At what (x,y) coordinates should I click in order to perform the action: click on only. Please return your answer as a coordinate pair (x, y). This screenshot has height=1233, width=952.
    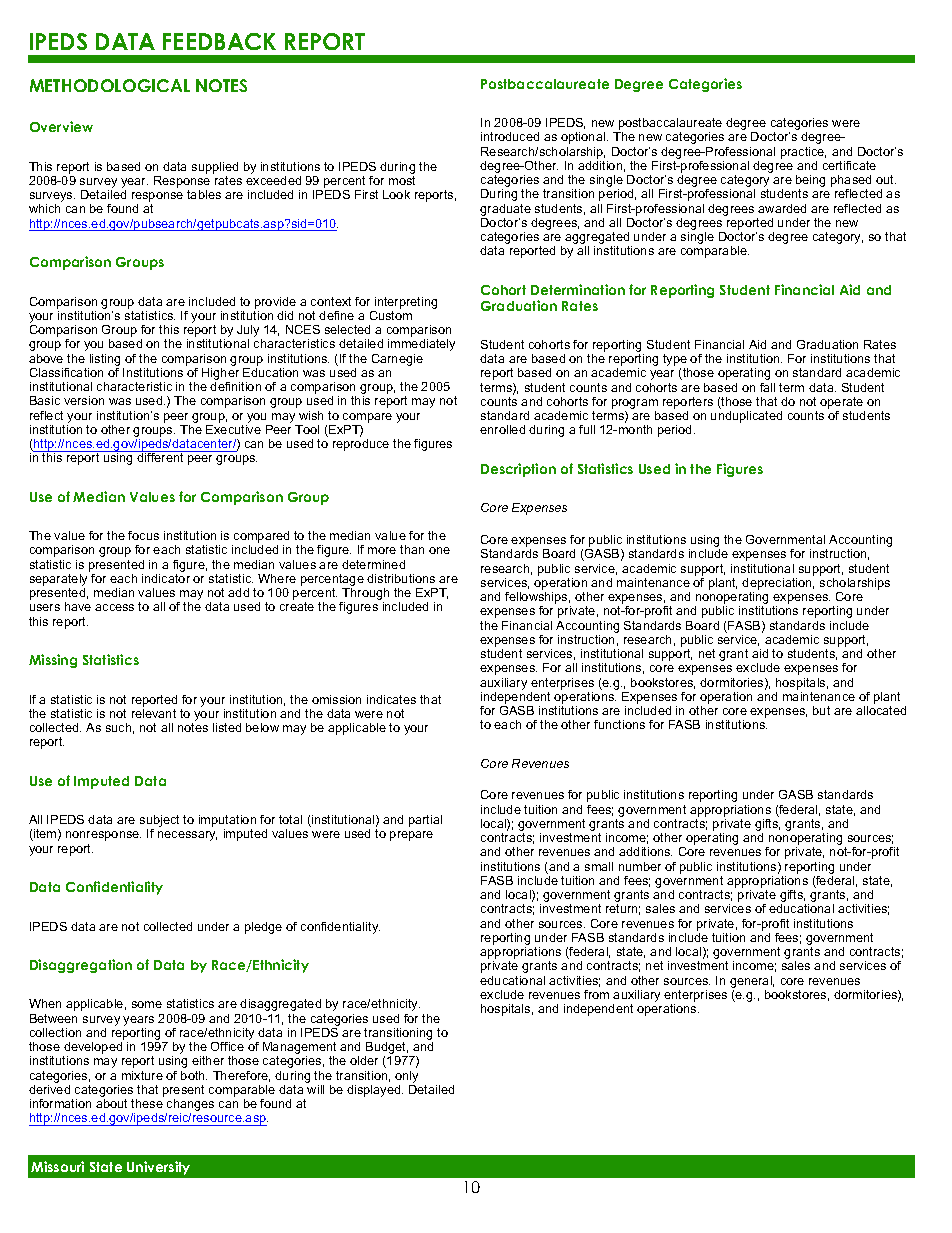
    Looking at the image, I should click on (406, 1077).
